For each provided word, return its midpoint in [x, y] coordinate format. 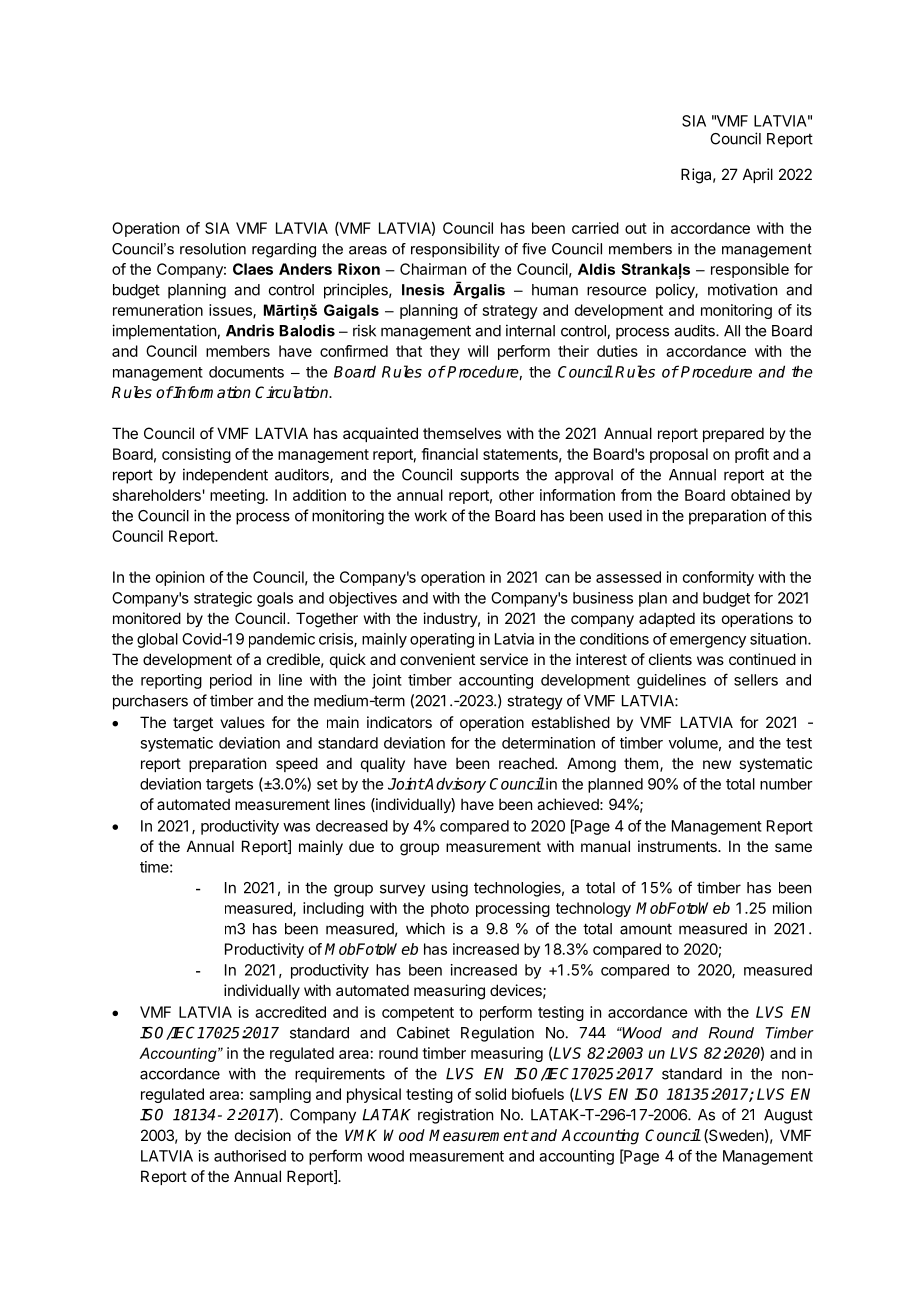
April [758, 175]
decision [263, 1135]
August [788, 1116]
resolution [213, 249]
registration [455, 1116]
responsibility [455, 250]
